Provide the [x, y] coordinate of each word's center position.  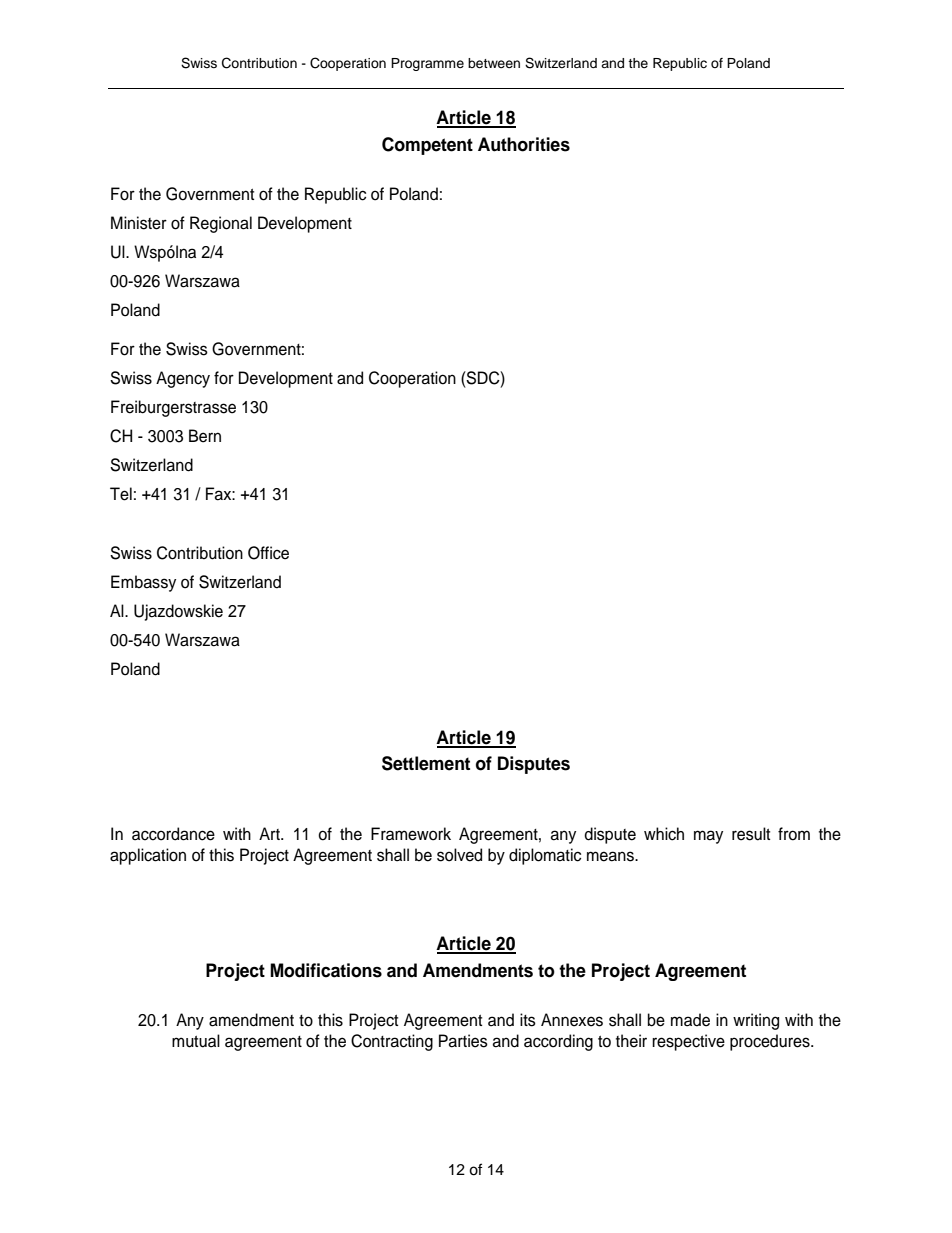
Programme [427, 64]
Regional [221, 224]
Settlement [426, 763]
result [751, 834]
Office [268, 553]
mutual [196, 1041]
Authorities [524, 144]
